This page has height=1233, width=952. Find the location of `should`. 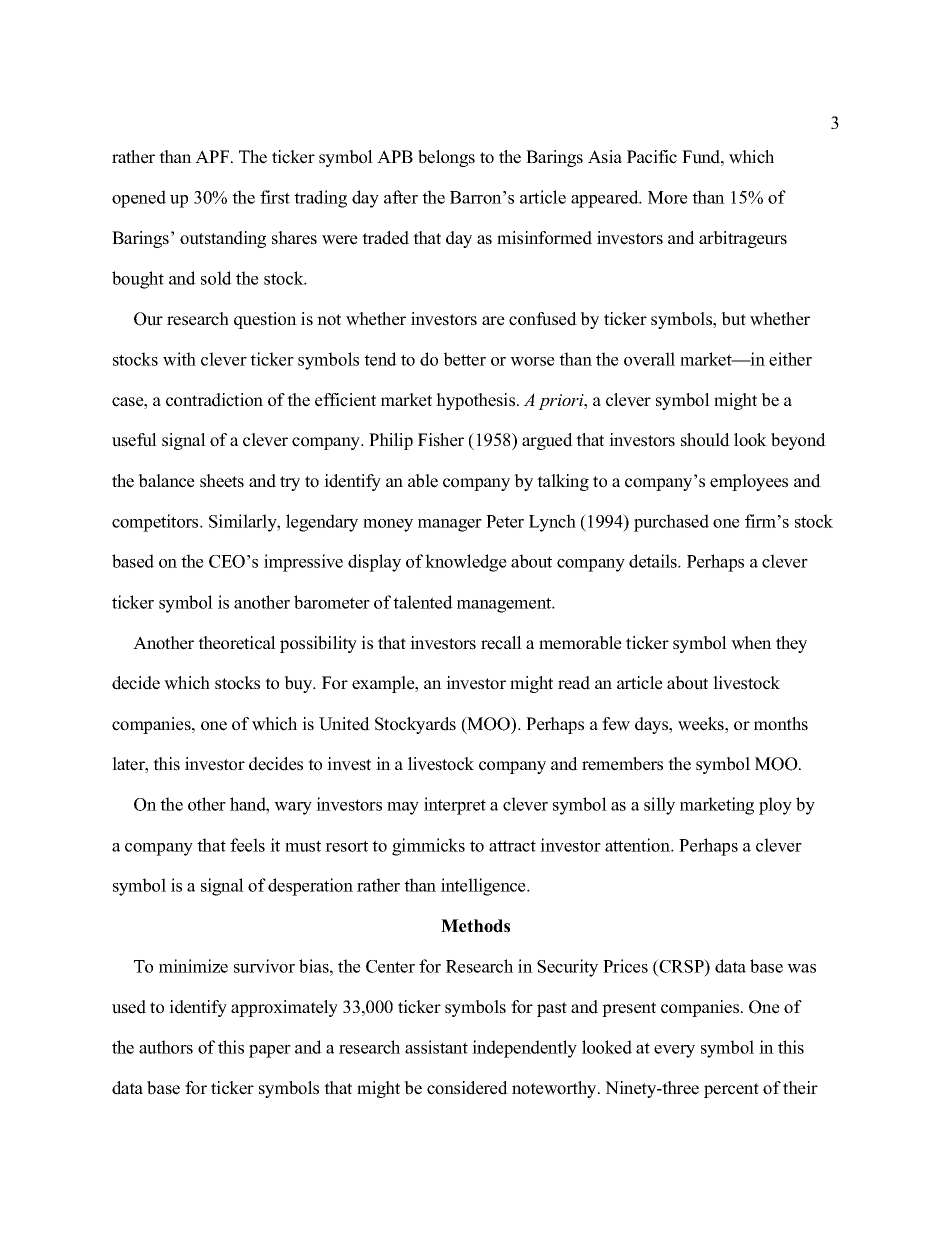

should is located at coordinates (705, 440).
